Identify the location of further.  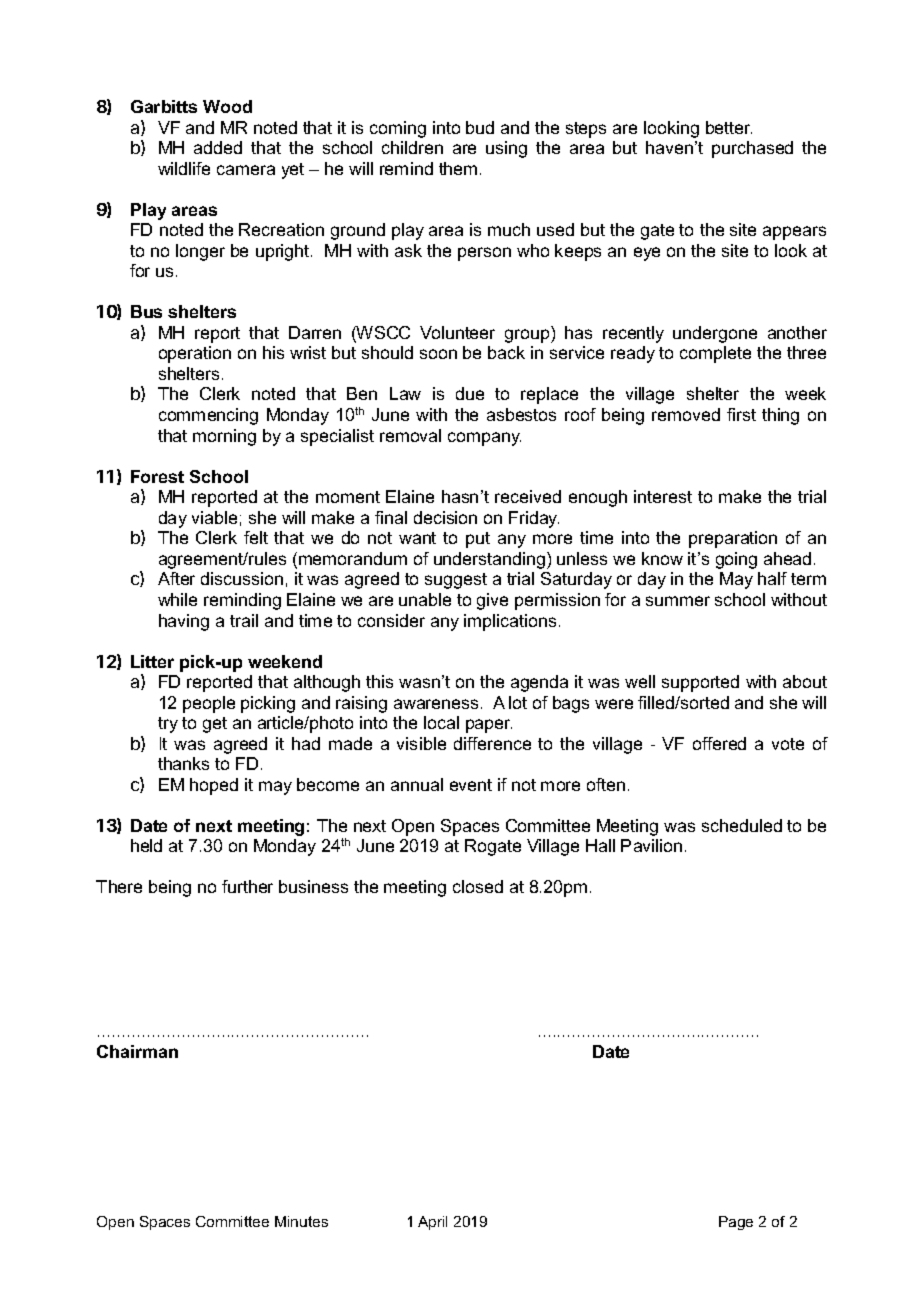
(247, 886).
